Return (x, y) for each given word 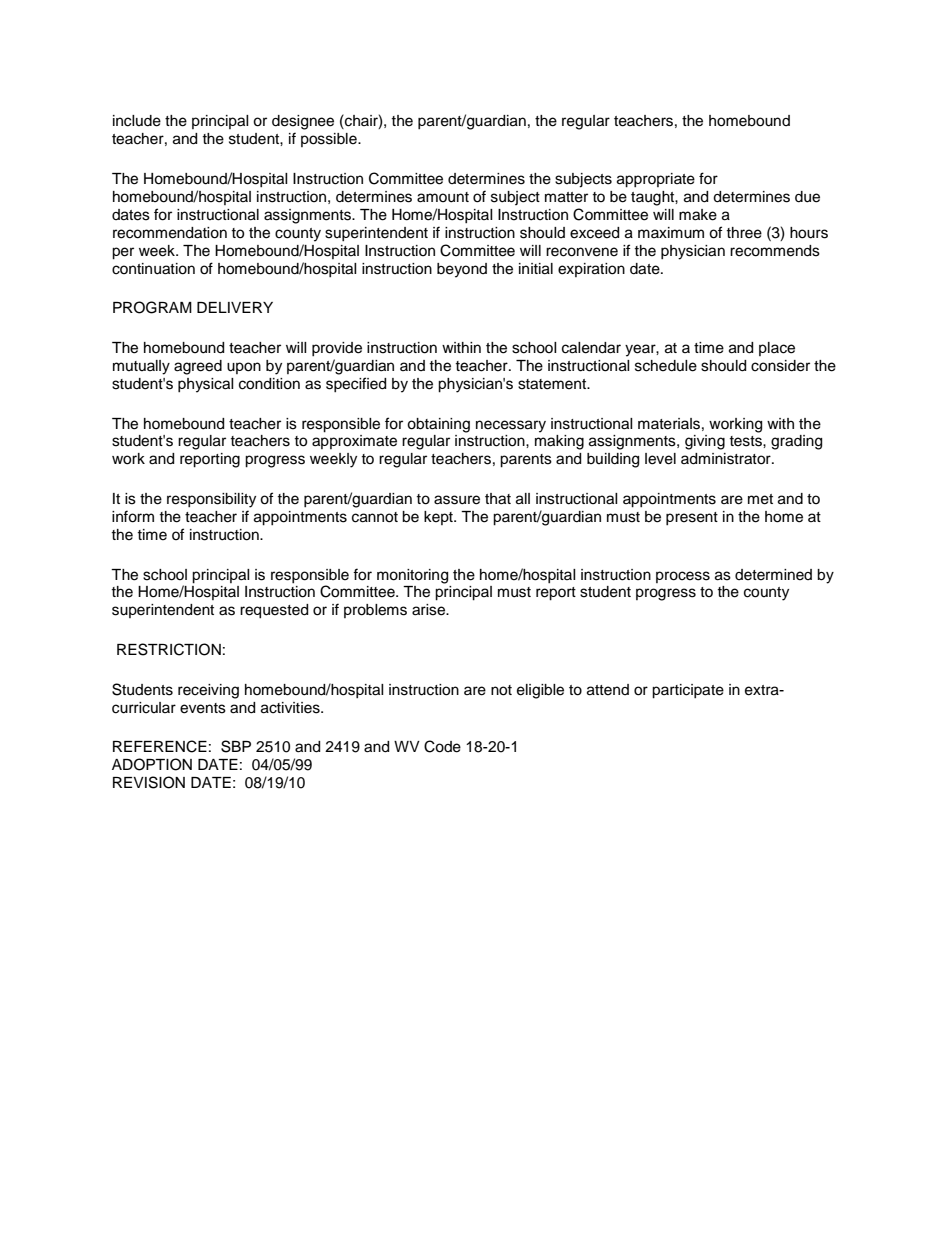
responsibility (211, 500)
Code (442, 746)
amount (443, 197)
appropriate (656, 180)
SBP (236, 746)
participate (688, 691)
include (137, 121)
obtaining (438, 425)
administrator (727, 459)
